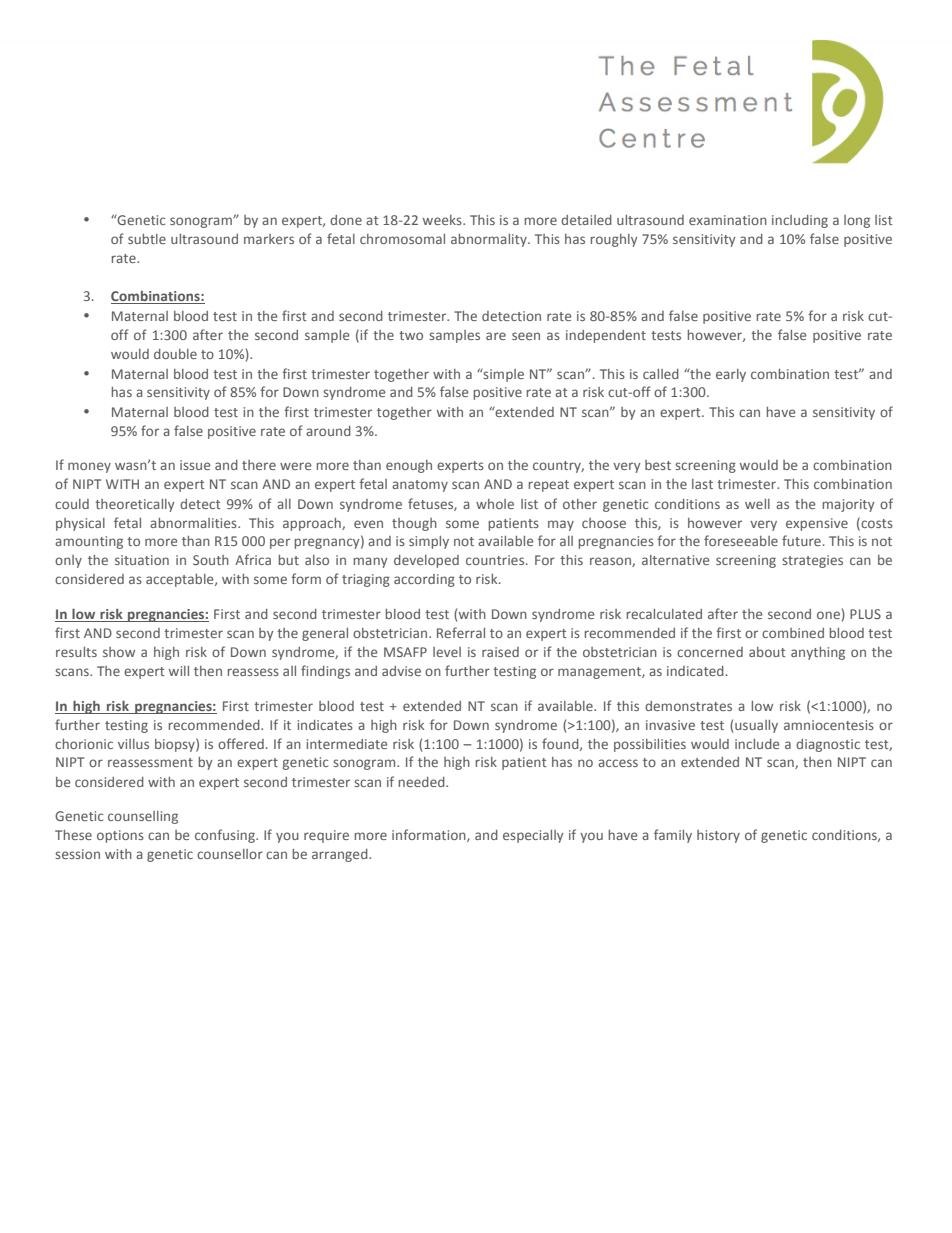 The image size is (952, 1233). What do you see at coordinates (401, 671) in the image?
I see `advise` at bounding box center [401, 671].
